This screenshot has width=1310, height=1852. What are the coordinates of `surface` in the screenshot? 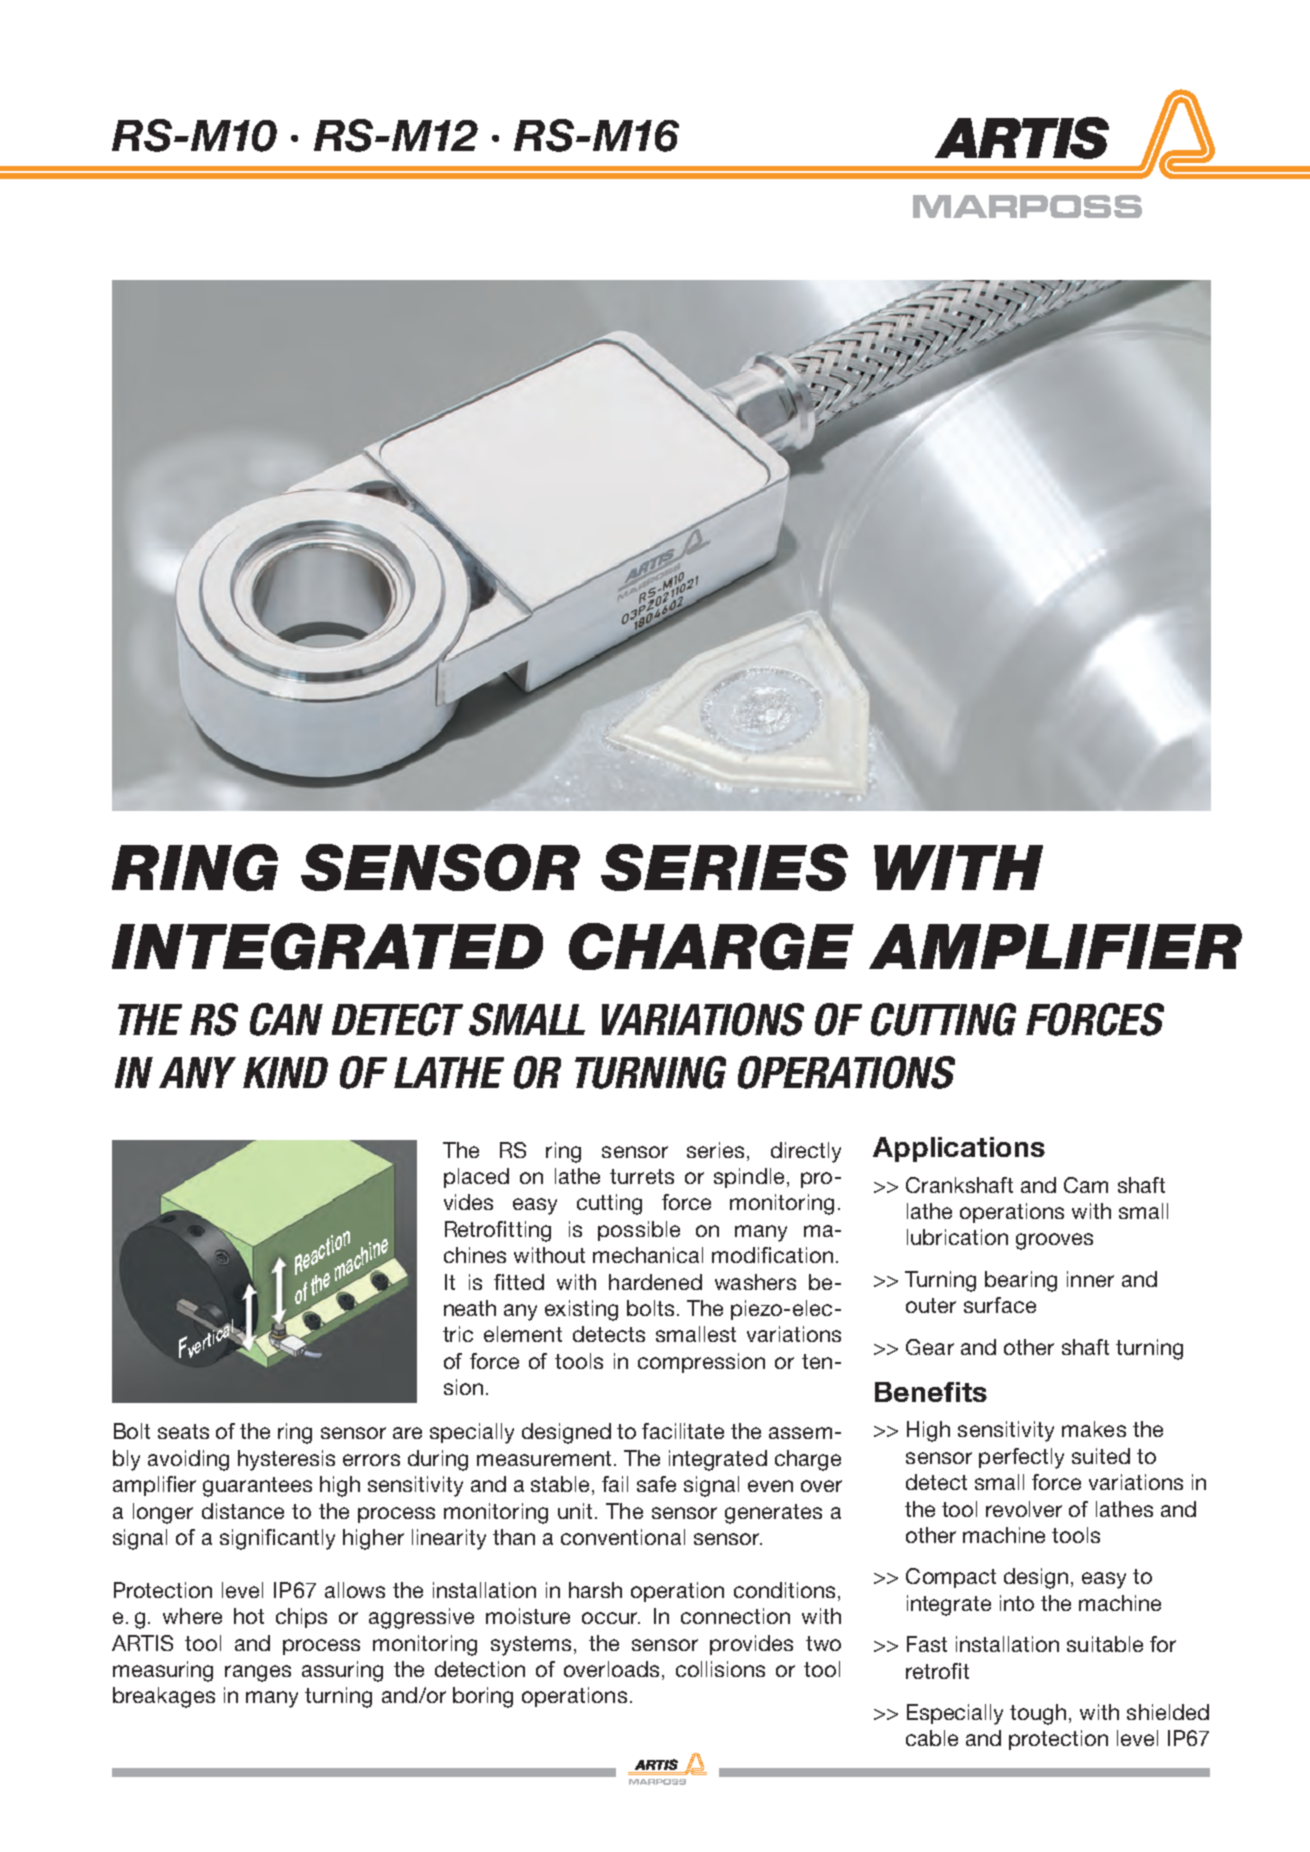 It's located at (1000, 1305).
